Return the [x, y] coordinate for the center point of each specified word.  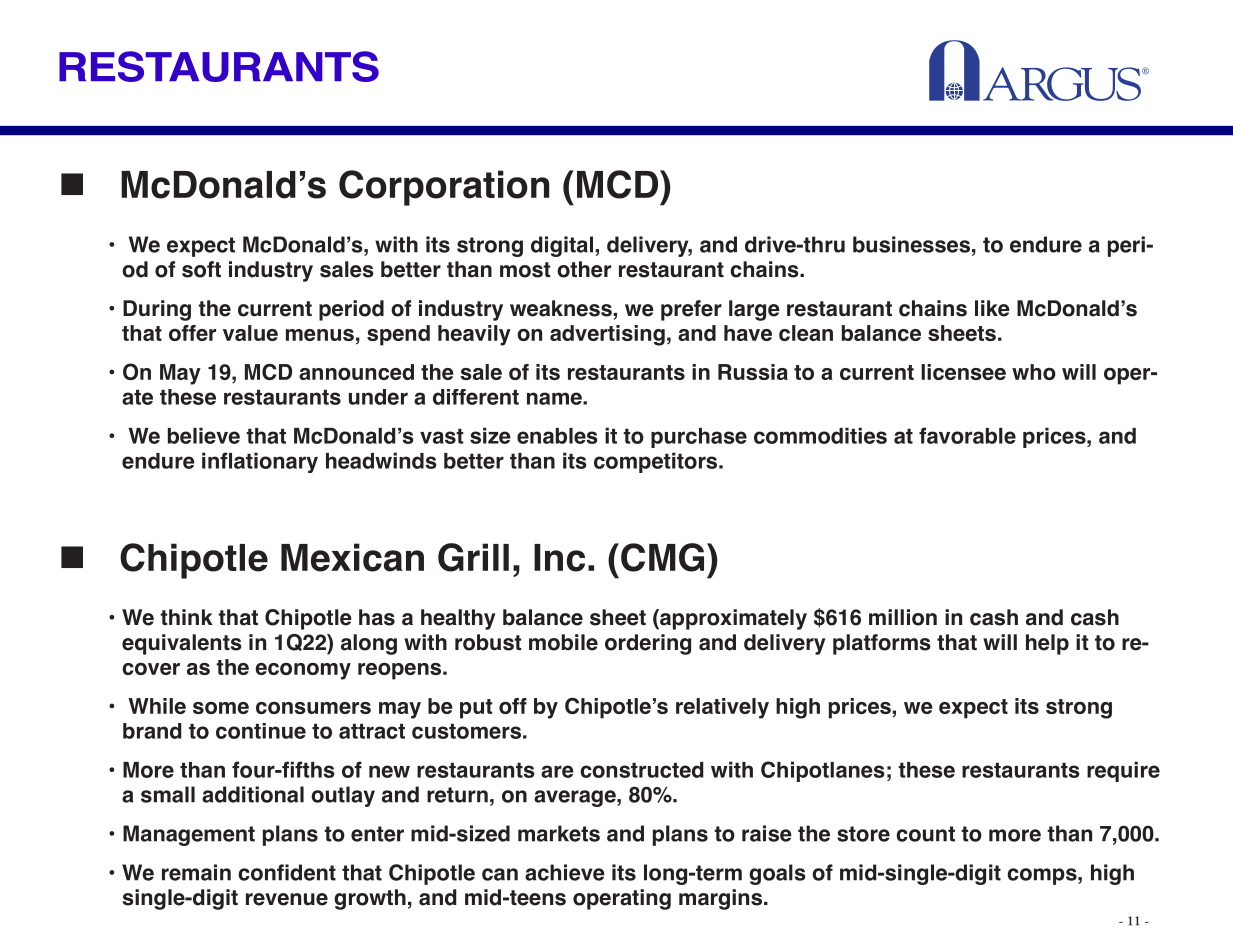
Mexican [352, 557]
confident [287, 872]
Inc [559, 558]
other [584, 269]
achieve [565, 872]
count [925, 834]
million [903, 617]
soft [201, 269]
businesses [911, 244]
